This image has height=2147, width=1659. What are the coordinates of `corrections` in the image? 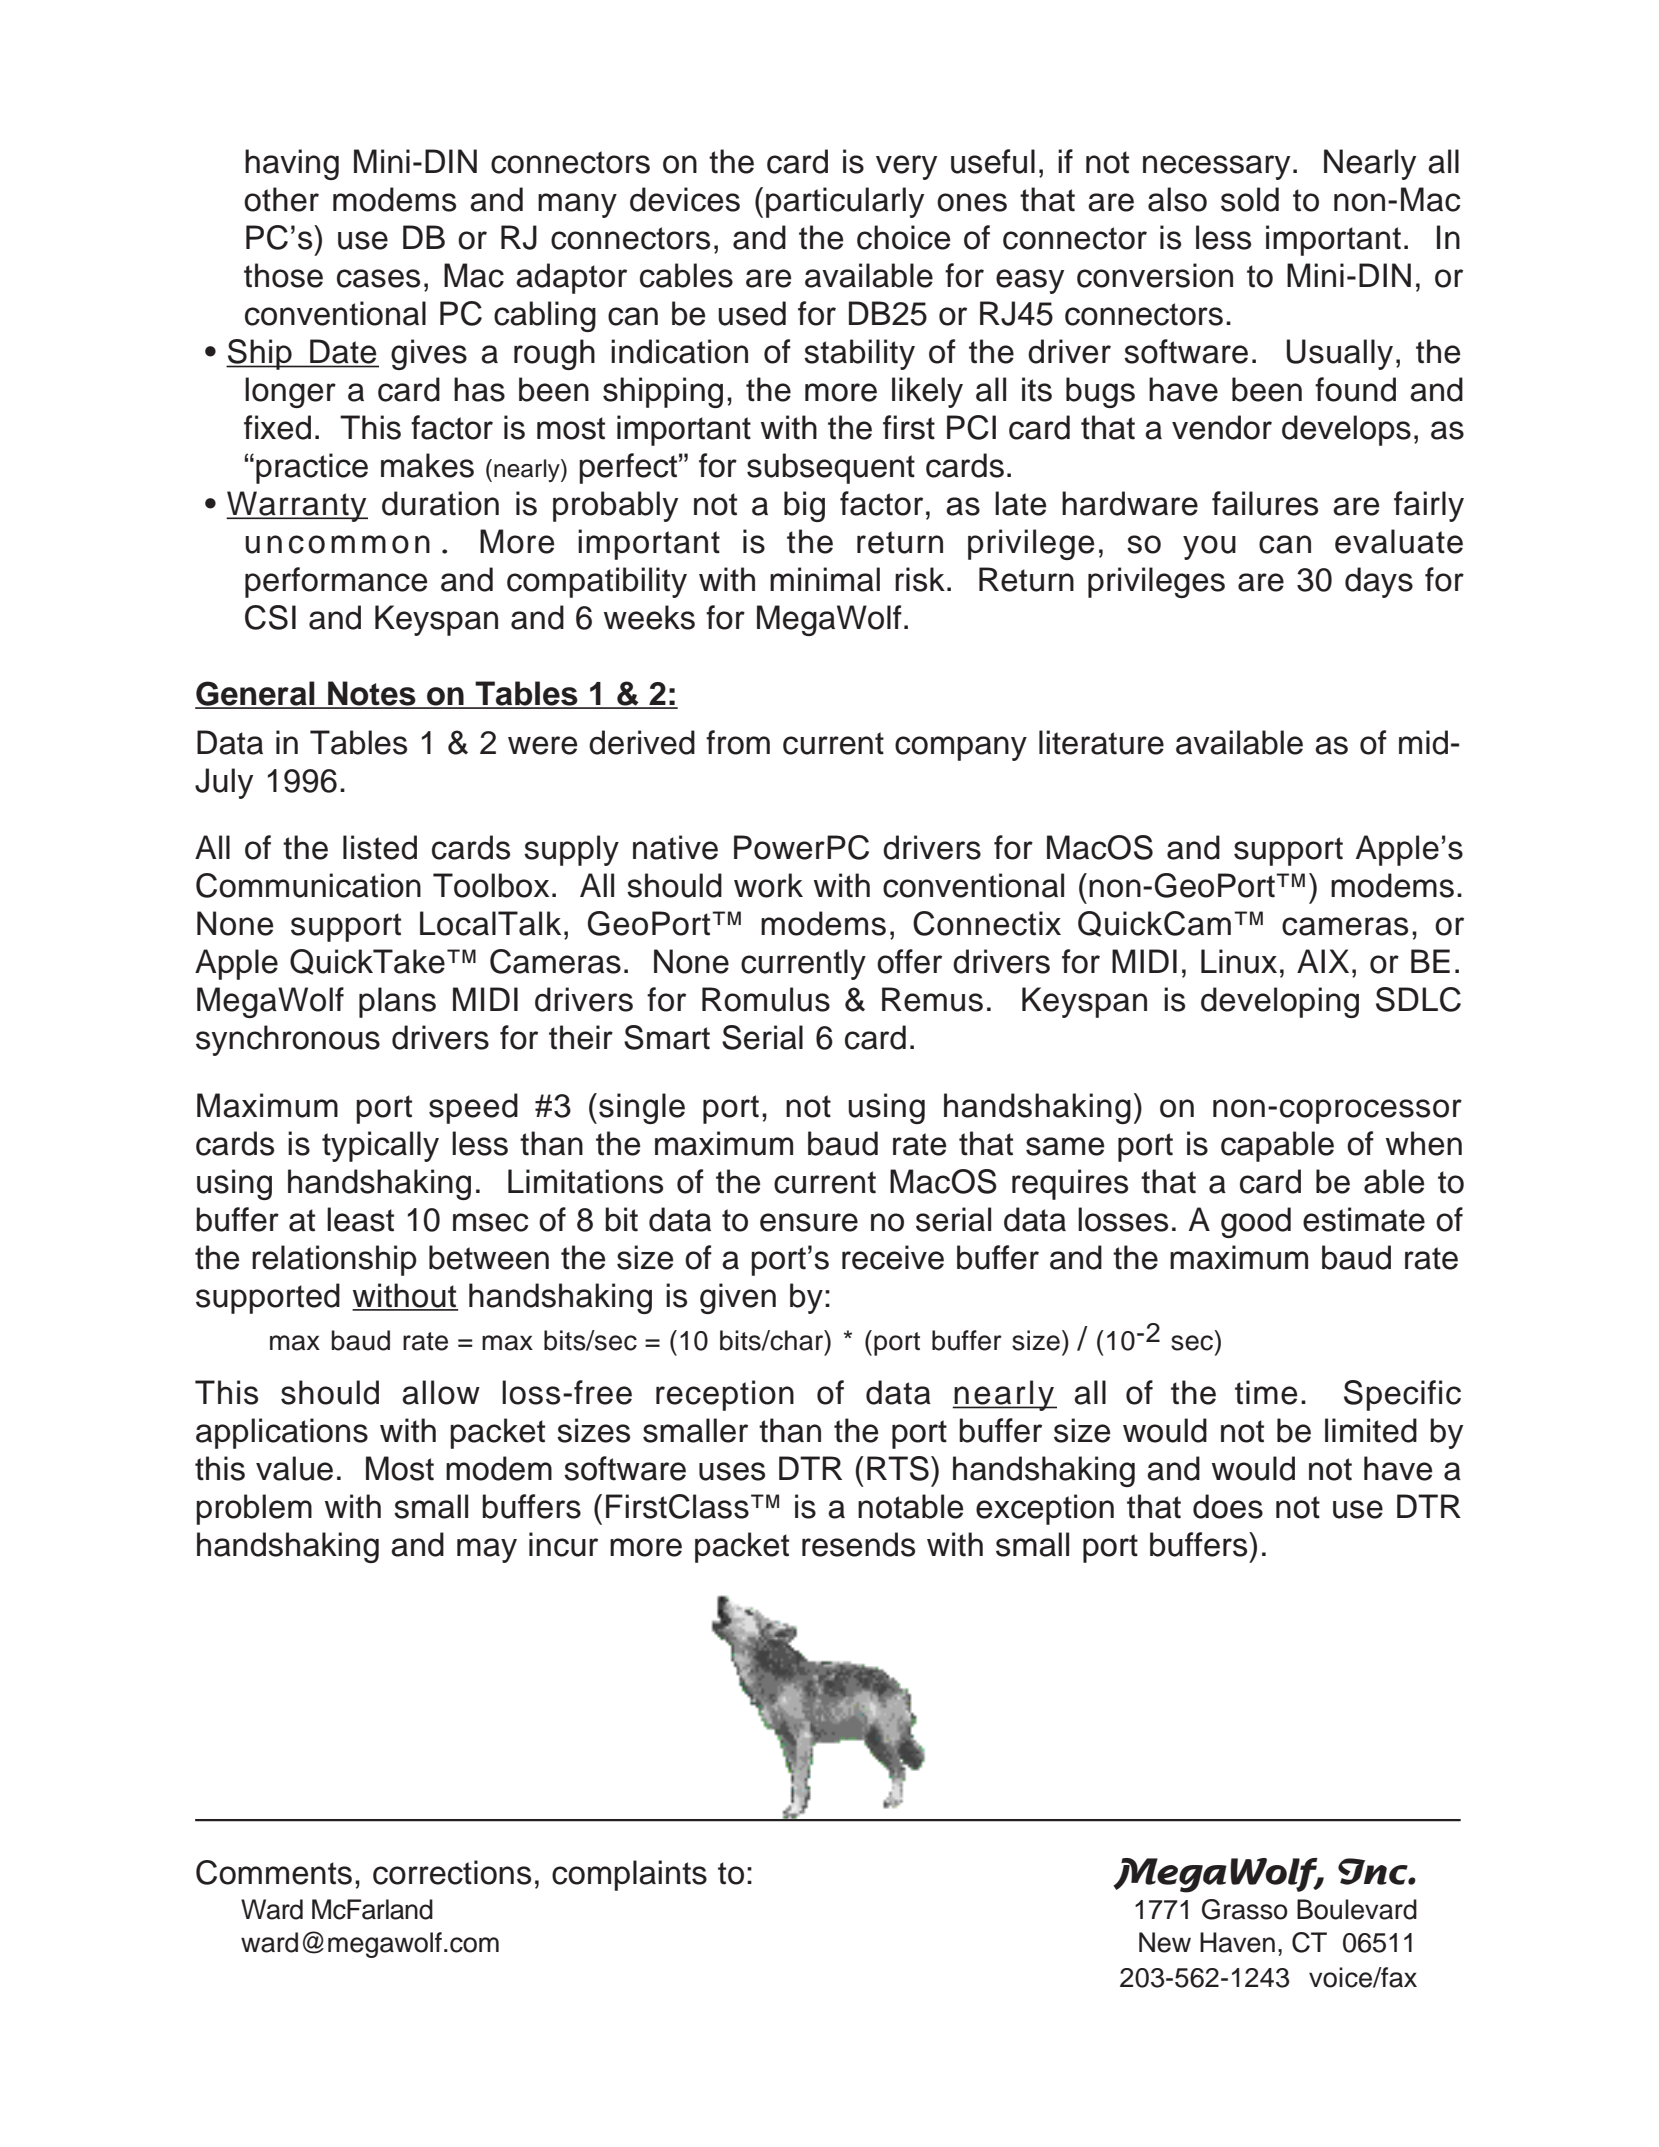 It's located at (452, 1872).
